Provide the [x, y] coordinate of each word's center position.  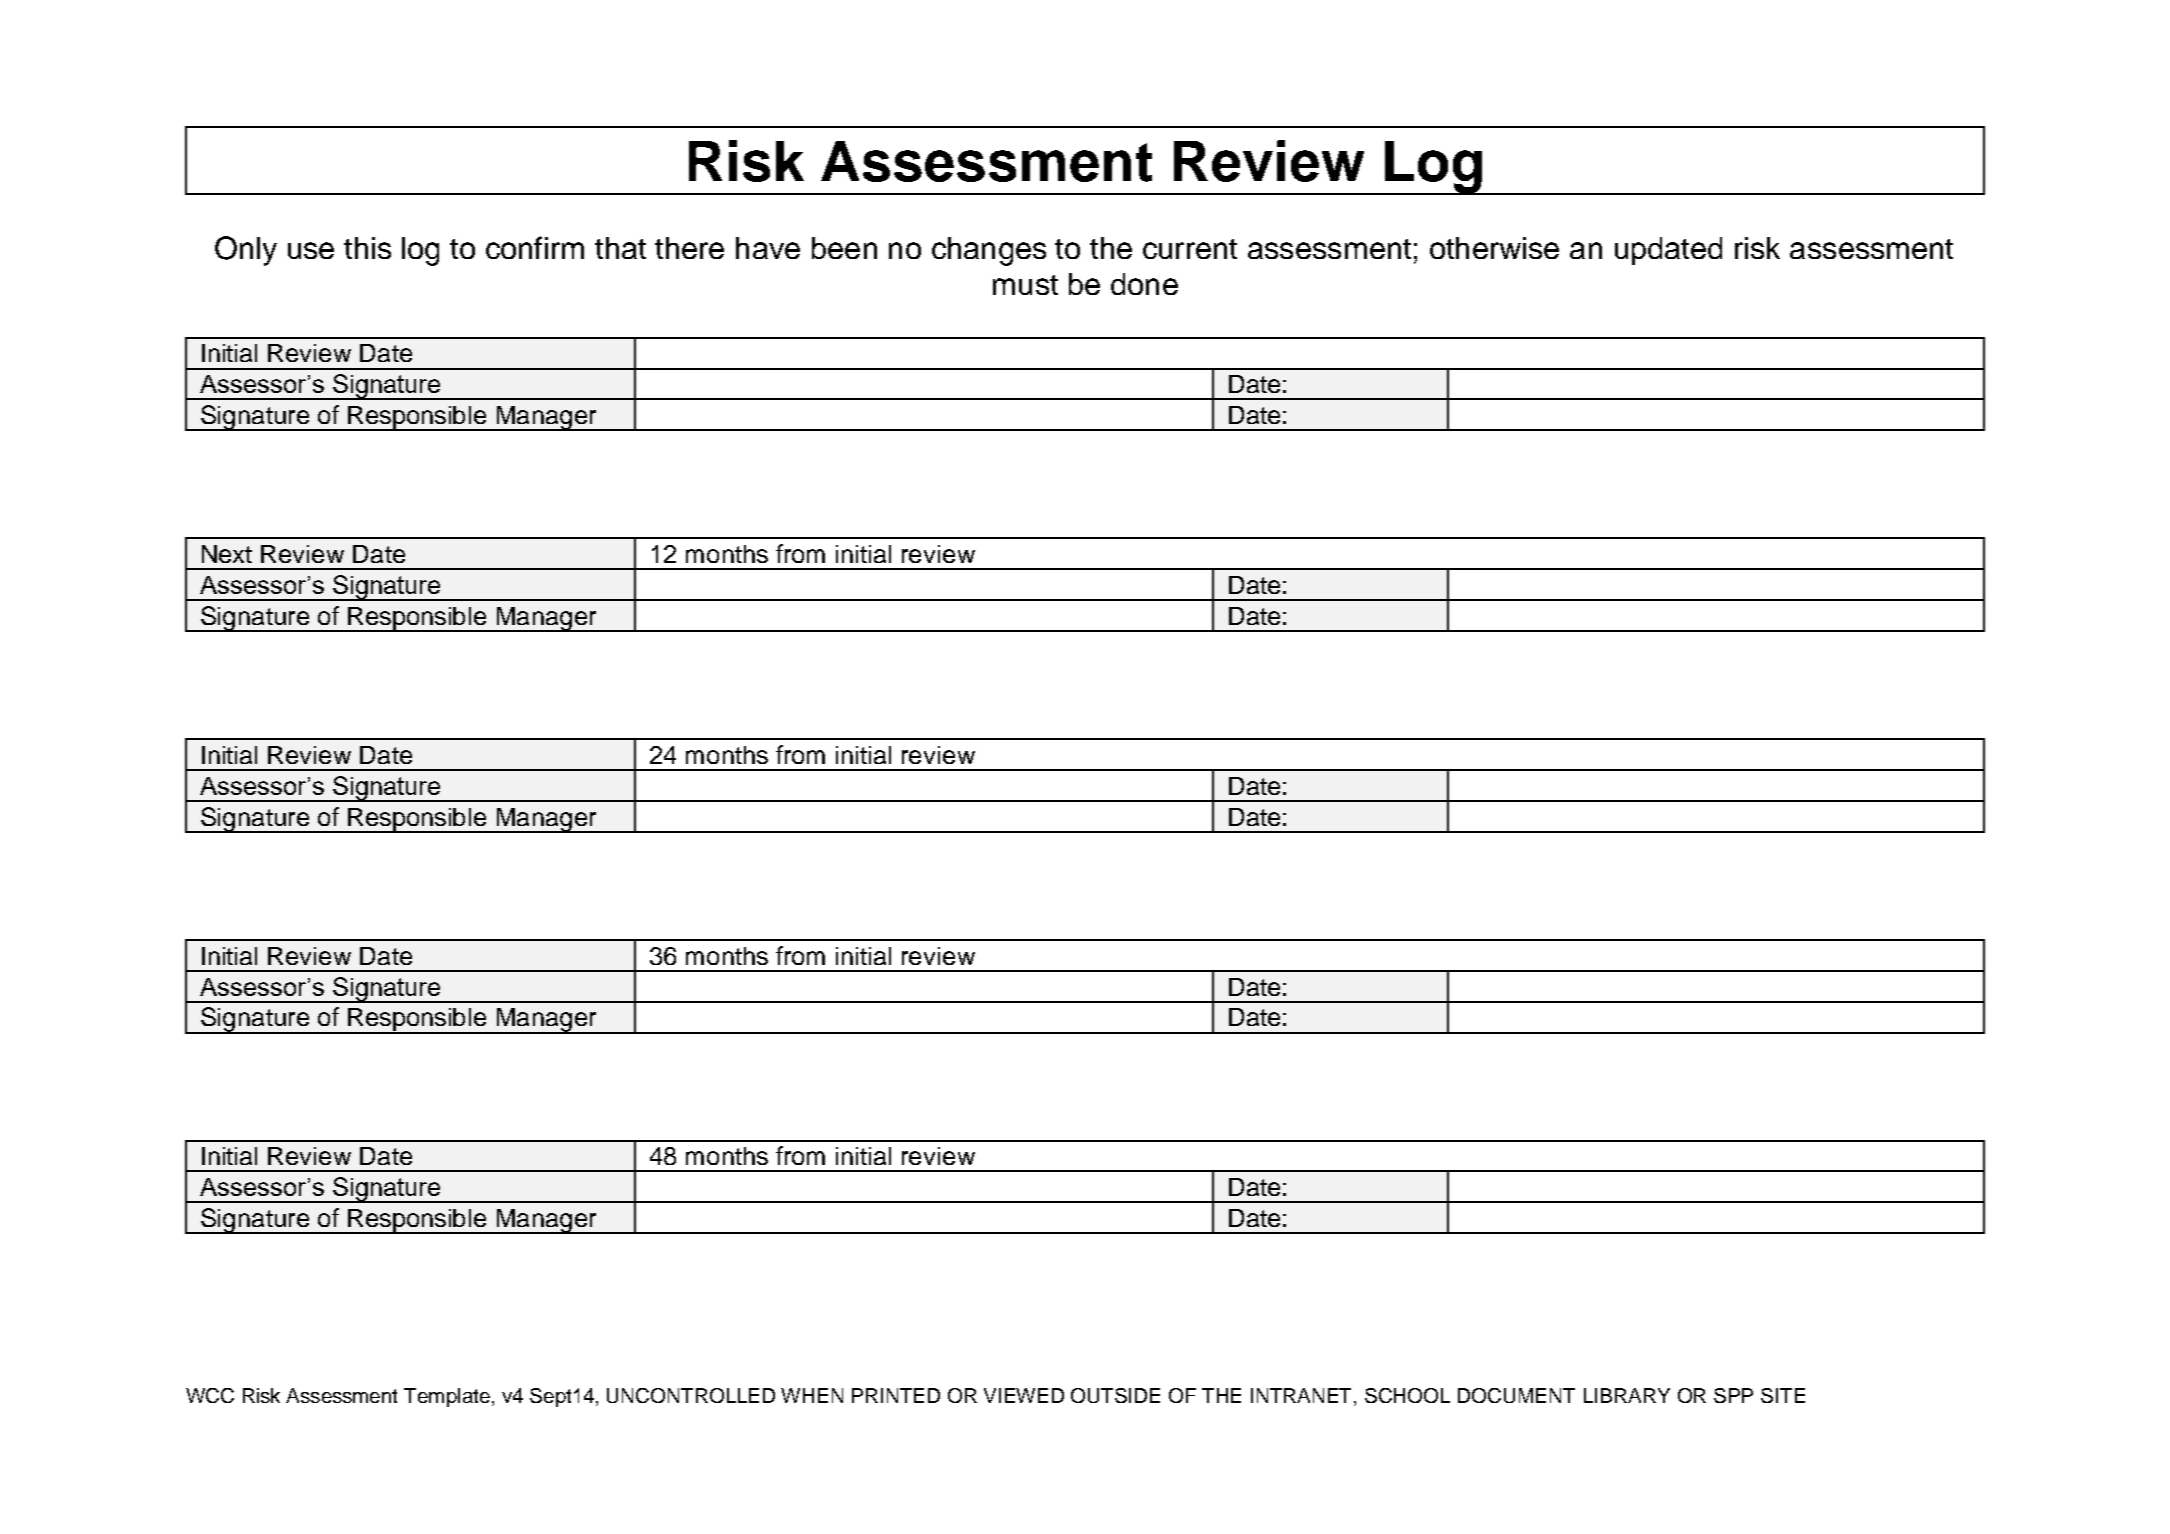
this [367, 248]
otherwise [1494, 248]
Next [227, 554]
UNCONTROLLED [691, 1395]
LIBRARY [1627, 1395]
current [1190, 249]
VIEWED [1024, 1395]
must [1025, 285]
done [1144, 284]
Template [447, 1397]
